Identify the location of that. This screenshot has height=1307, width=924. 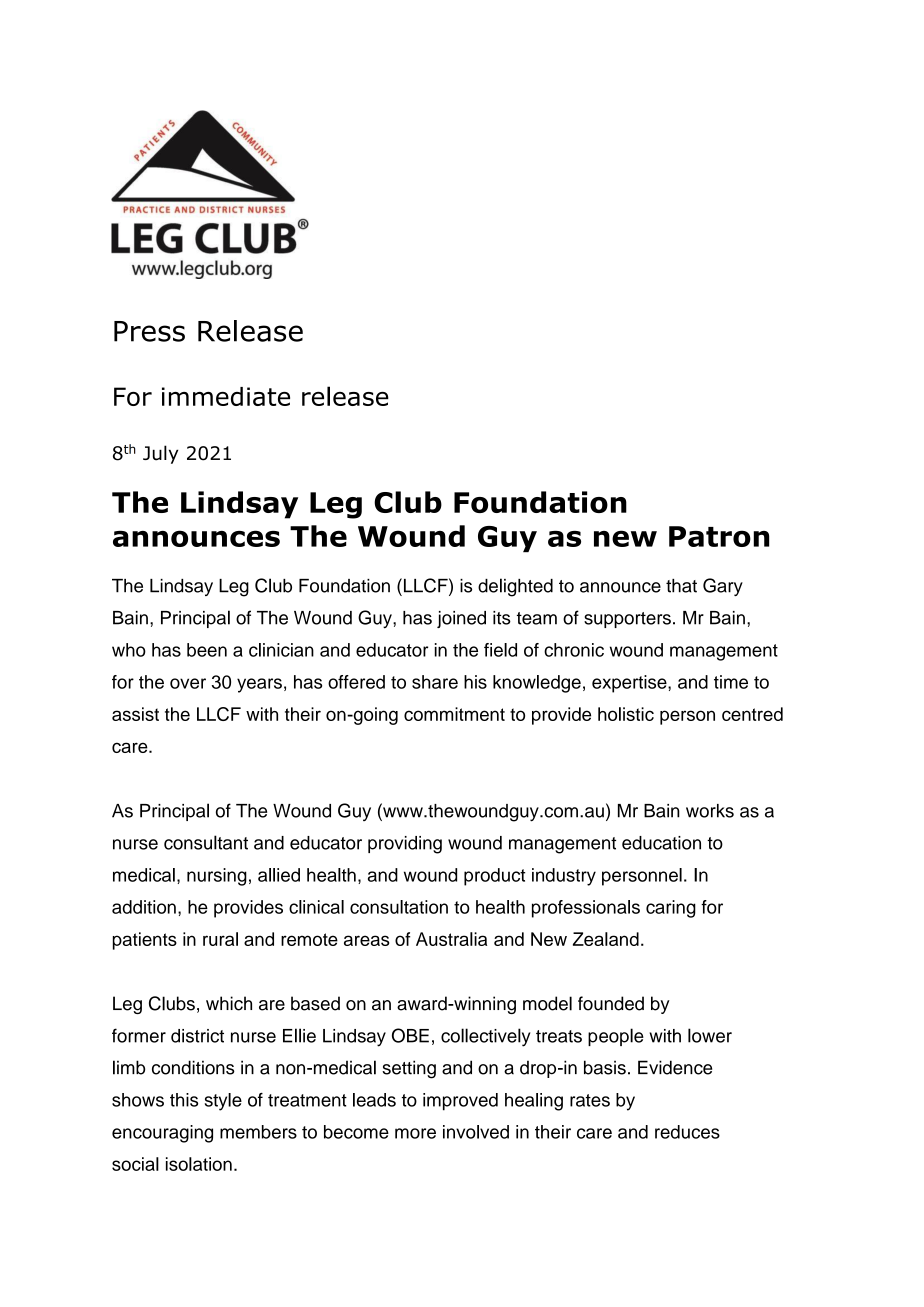
(681, 586).
